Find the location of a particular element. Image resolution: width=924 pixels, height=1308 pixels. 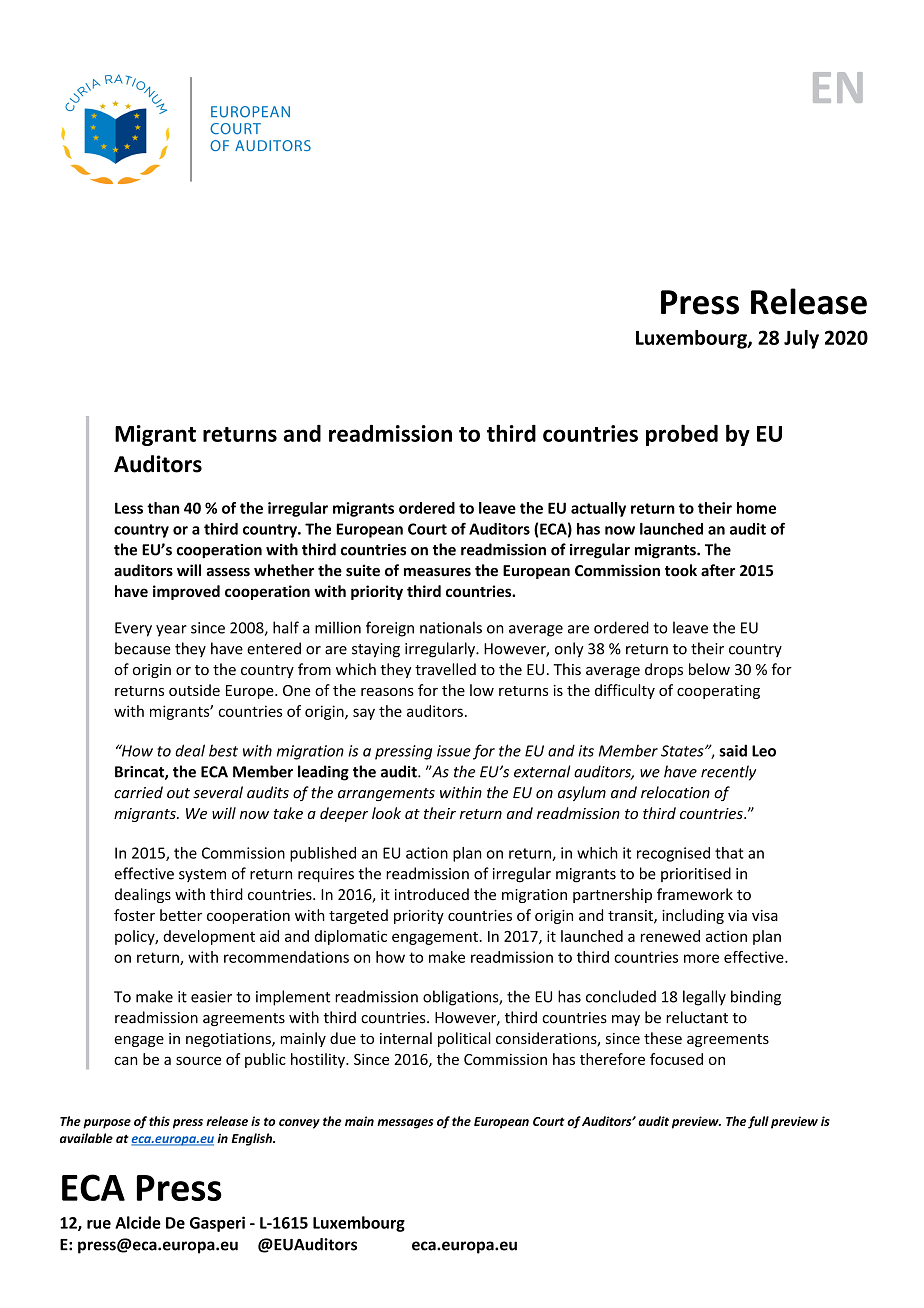

carried is located at coordinates (138, 792).
